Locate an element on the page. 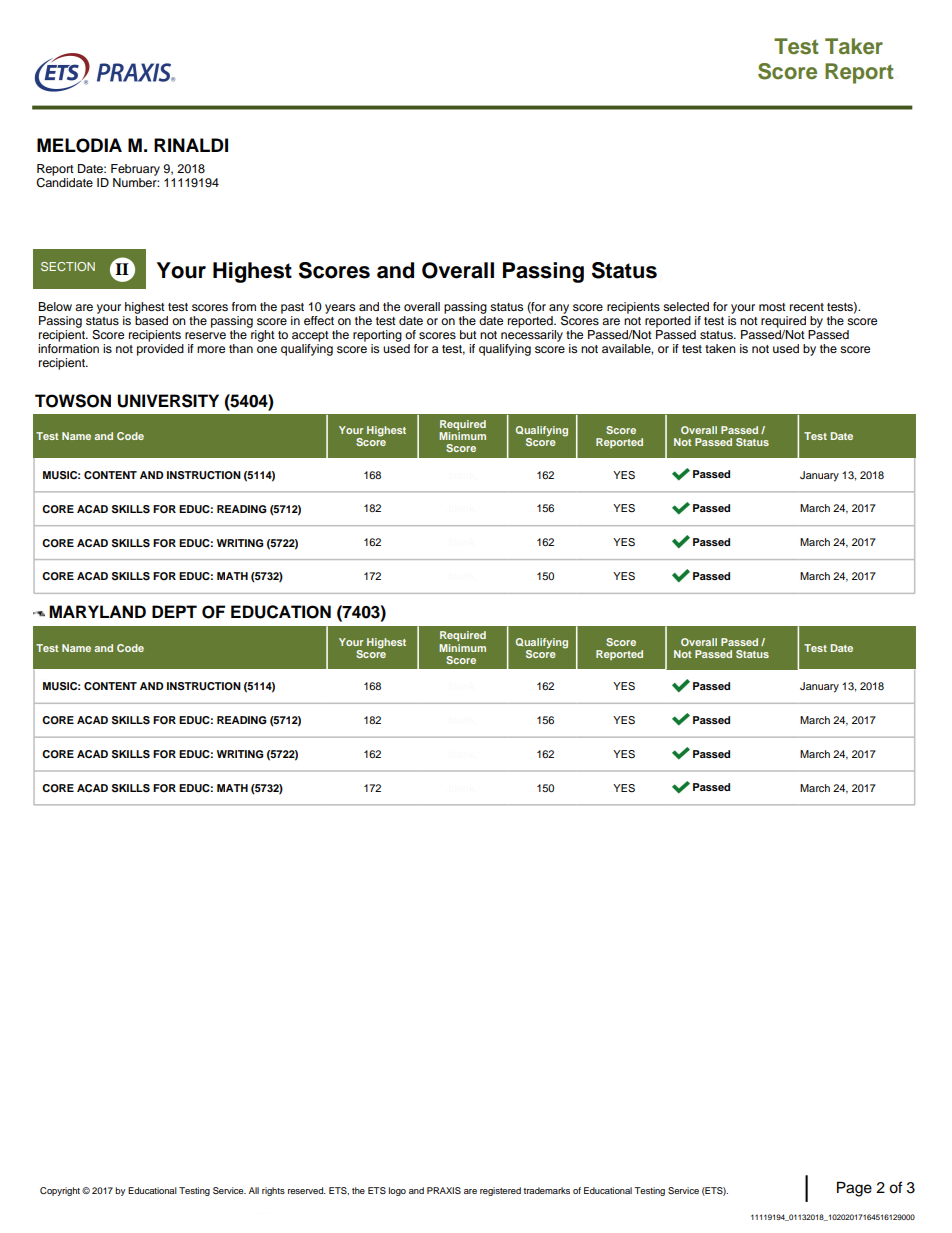 Image resolution: width=952 pixels, height=1233 pixels. taken is located at coordinates (720, 348).
